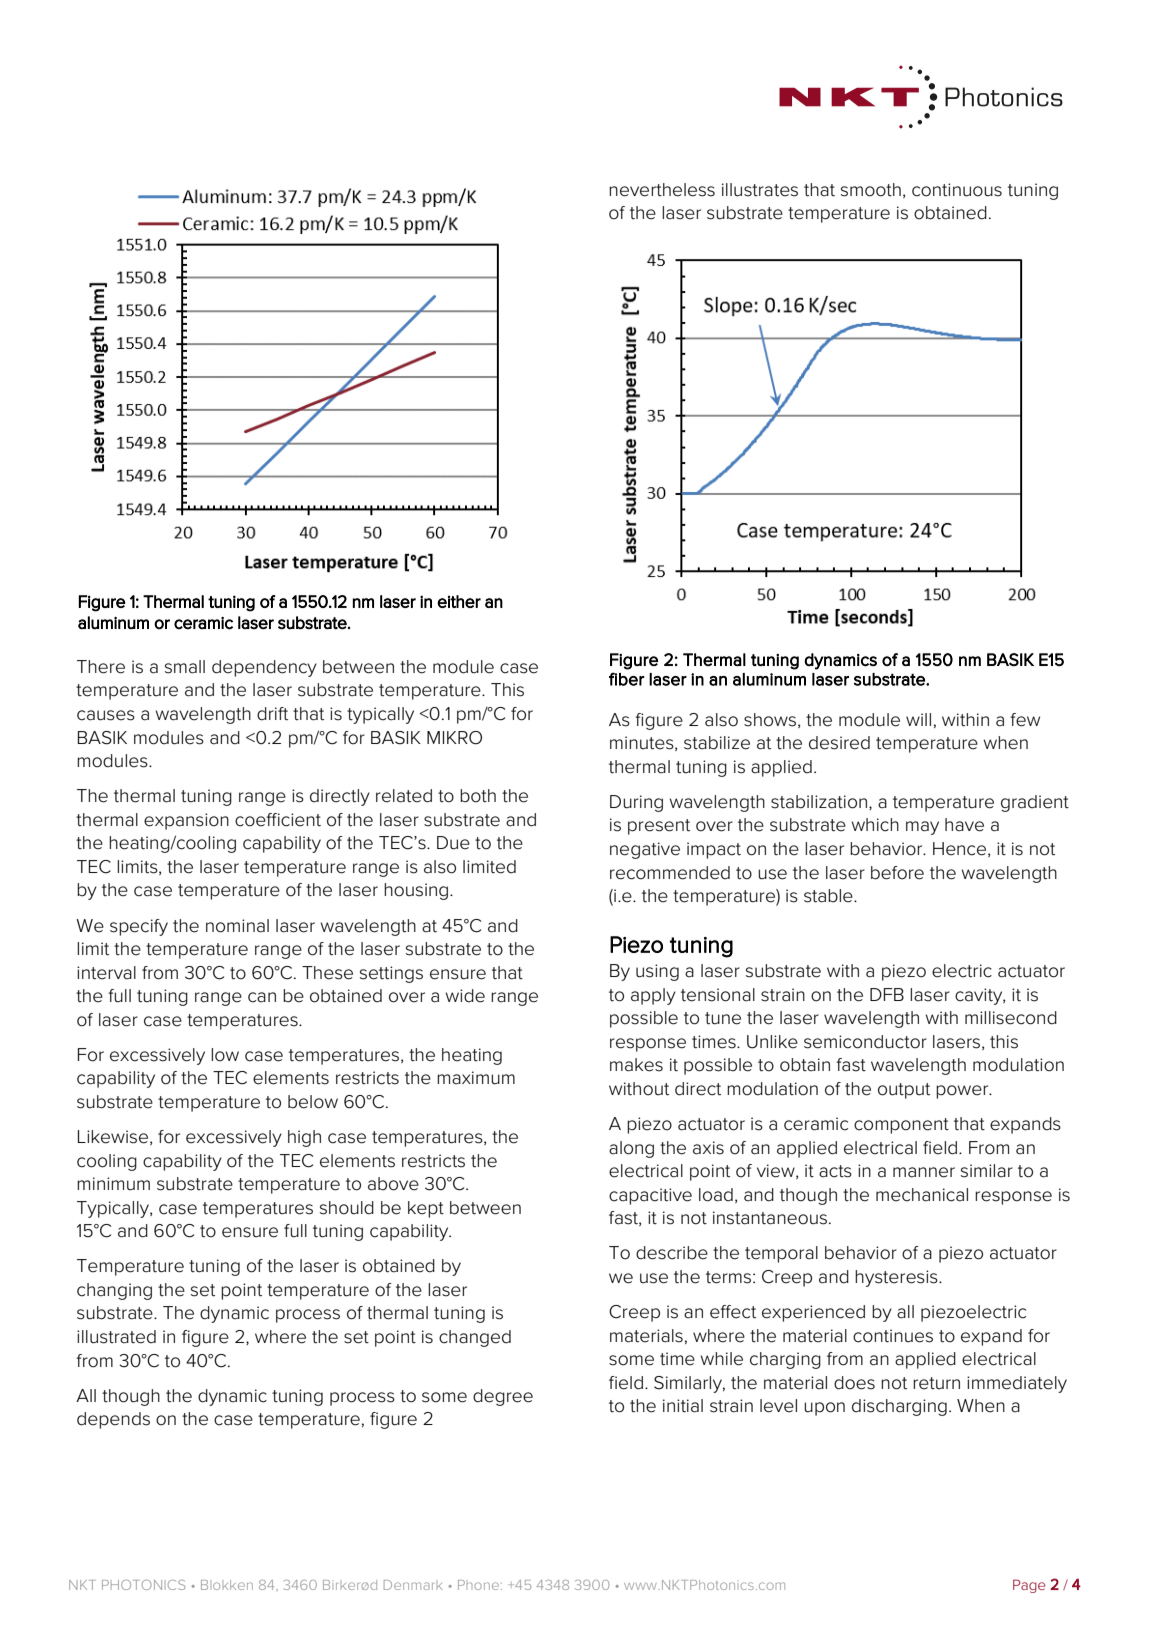 The height and width of the document is (1625, 1149). Describe the element at coordinates (113, 1420) in the document. I see `depends` at that location.
